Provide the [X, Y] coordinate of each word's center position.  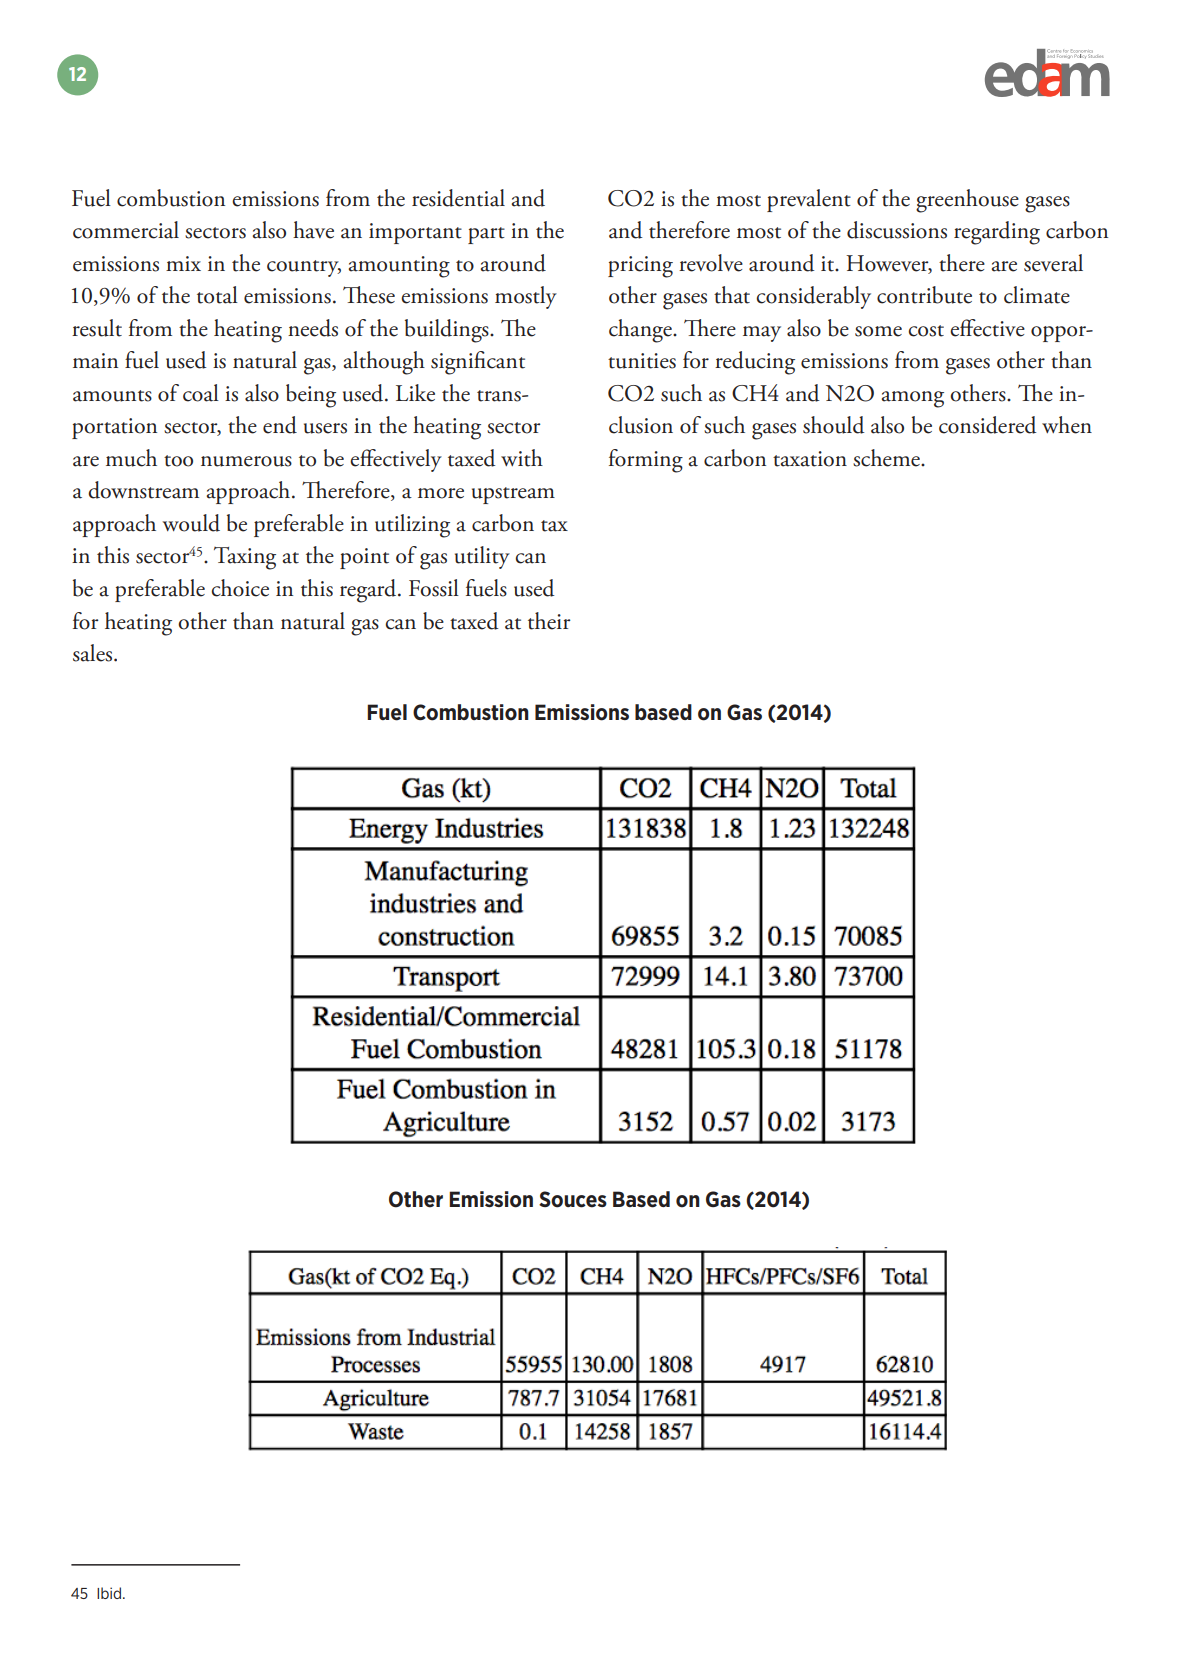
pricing [640, 267]
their [549, 621]
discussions [897, 230]
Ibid [110, 1593]
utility [482, 557]
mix [183, 263]
